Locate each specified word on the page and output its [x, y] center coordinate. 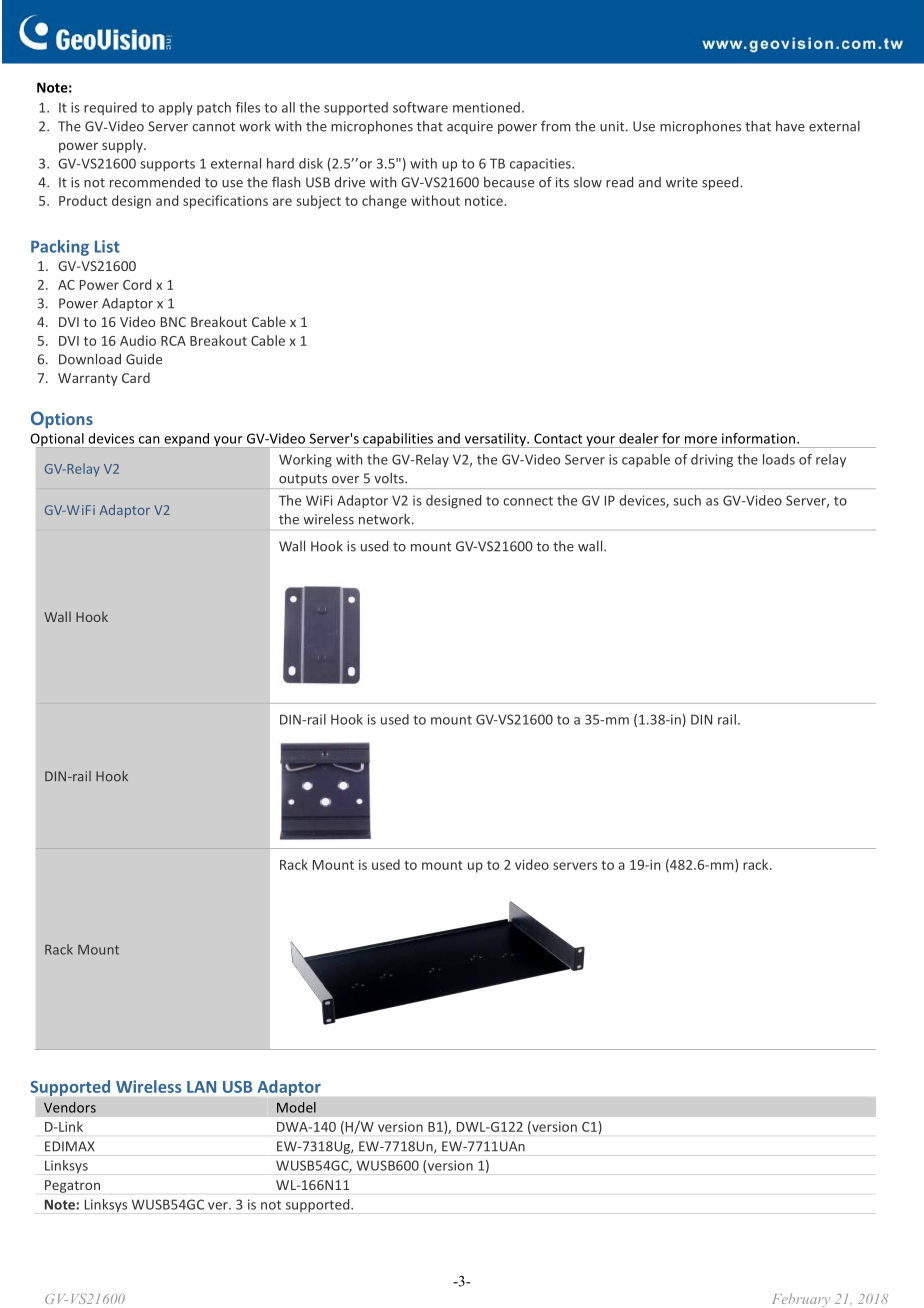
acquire [470, 127]
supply [123, 146]
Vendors [70, 1107]
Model [296, 1107]
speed [721, 183]
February [801, 1300]
